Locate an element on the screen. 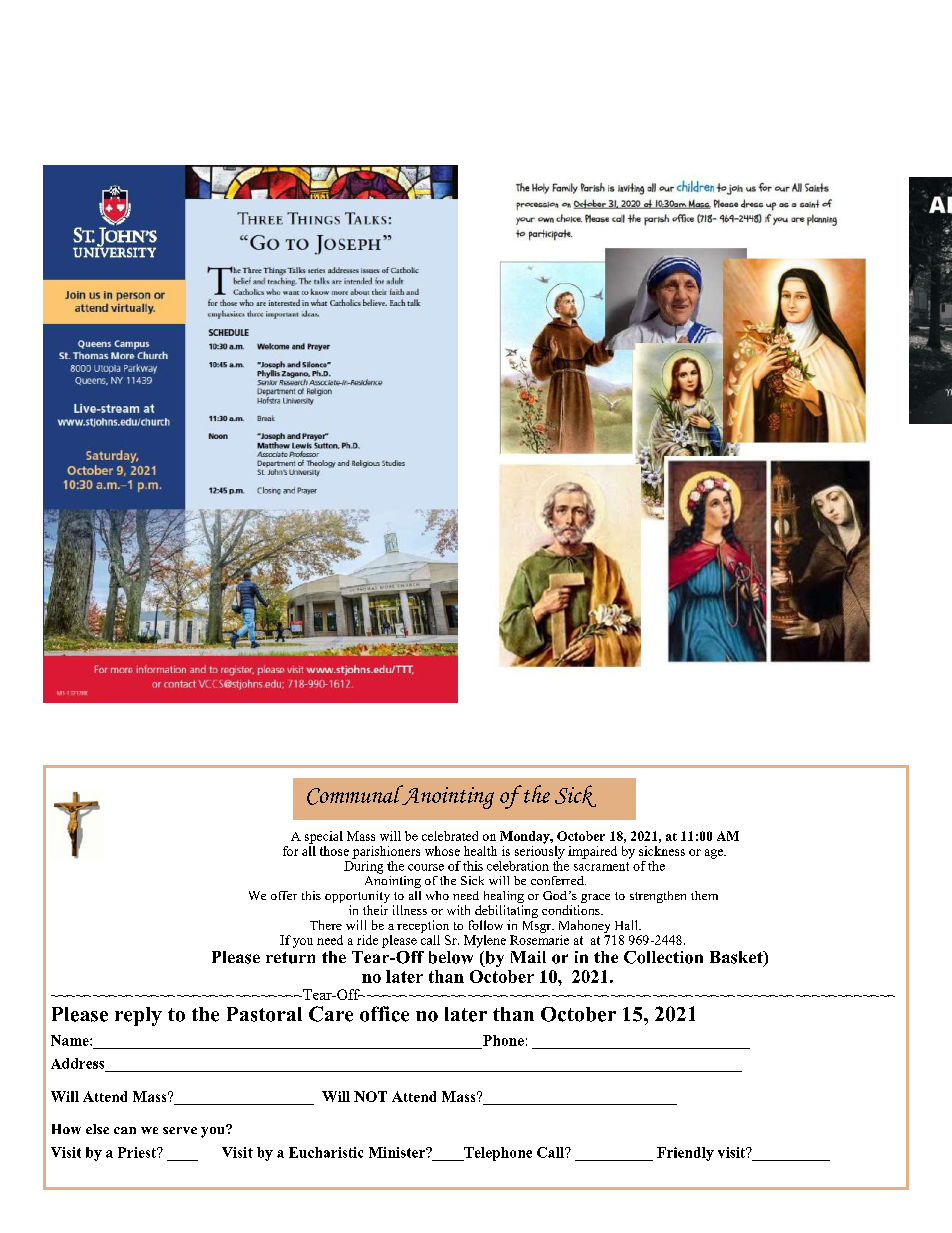 This screenshot has height=1233, width=952. Priest is located at coordinates (138, 1152).
